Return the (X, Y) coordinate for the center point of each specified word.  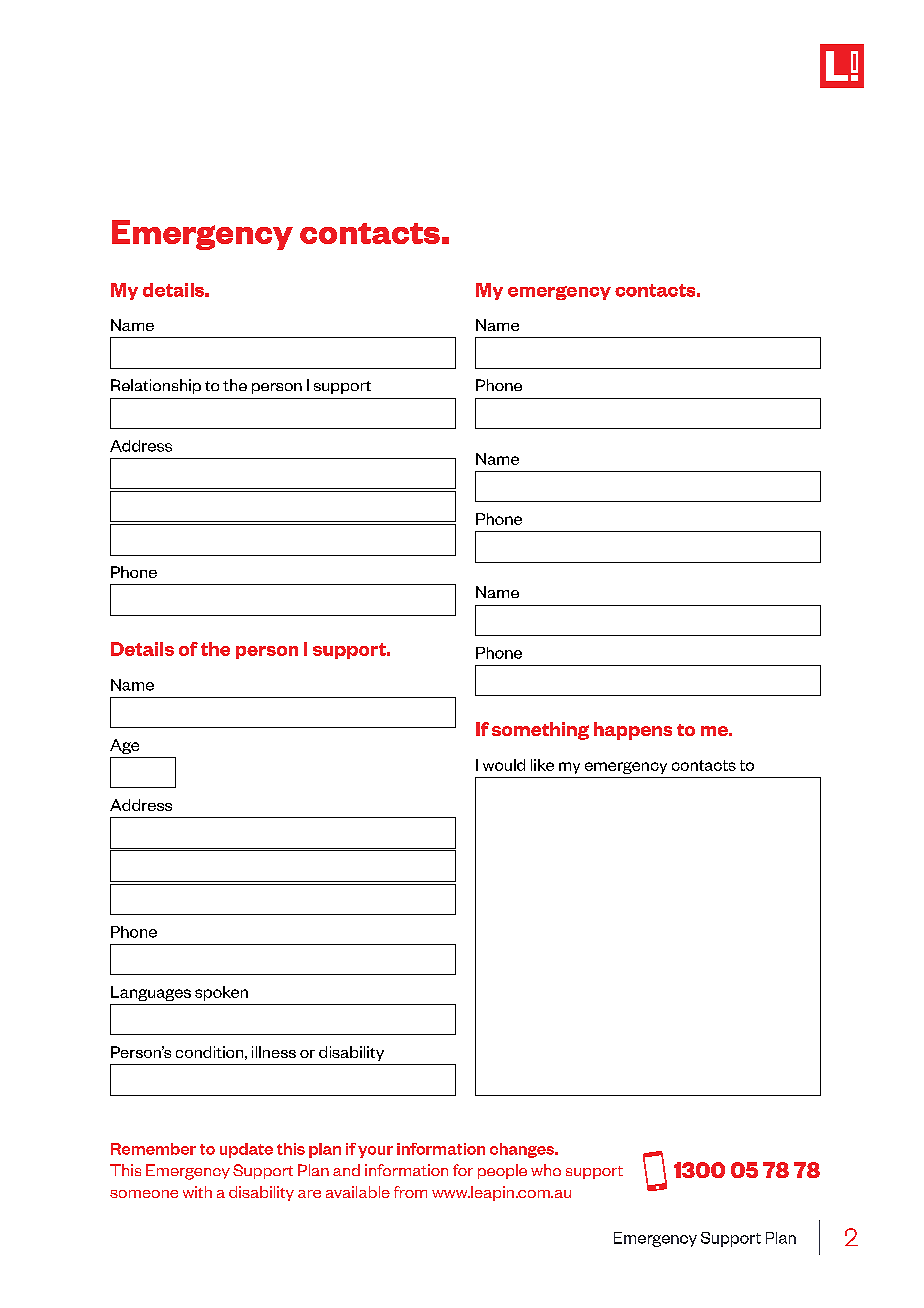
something (540, 731)
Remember (153, 1149)
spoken (221, 993)
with (197, 1192)
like (542, 765)
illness (274, 1052)
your (375, 1152)
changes (523, 1150)
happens (633, 731)
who (546, 1170)
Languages (151, 993)
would (504, 765)
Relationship (156, 386)
